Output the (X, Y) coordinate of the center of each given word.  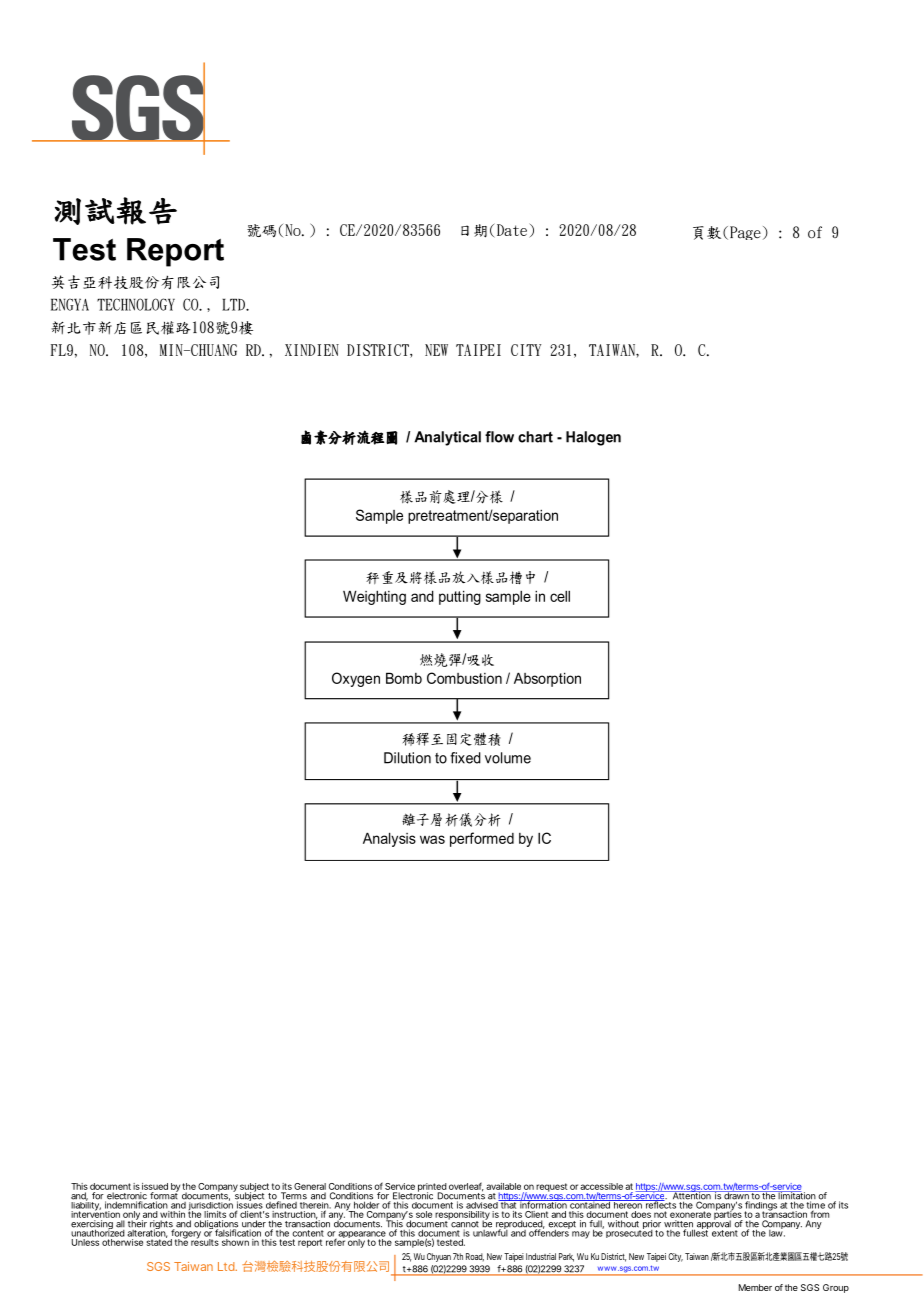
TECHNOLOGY (136, 304)
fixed (465, 758)
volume (508, 758)
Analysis (389, 839)
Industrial (541, 1256)
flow (499, 437)
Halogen (593, 438)
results (205, 1241)
